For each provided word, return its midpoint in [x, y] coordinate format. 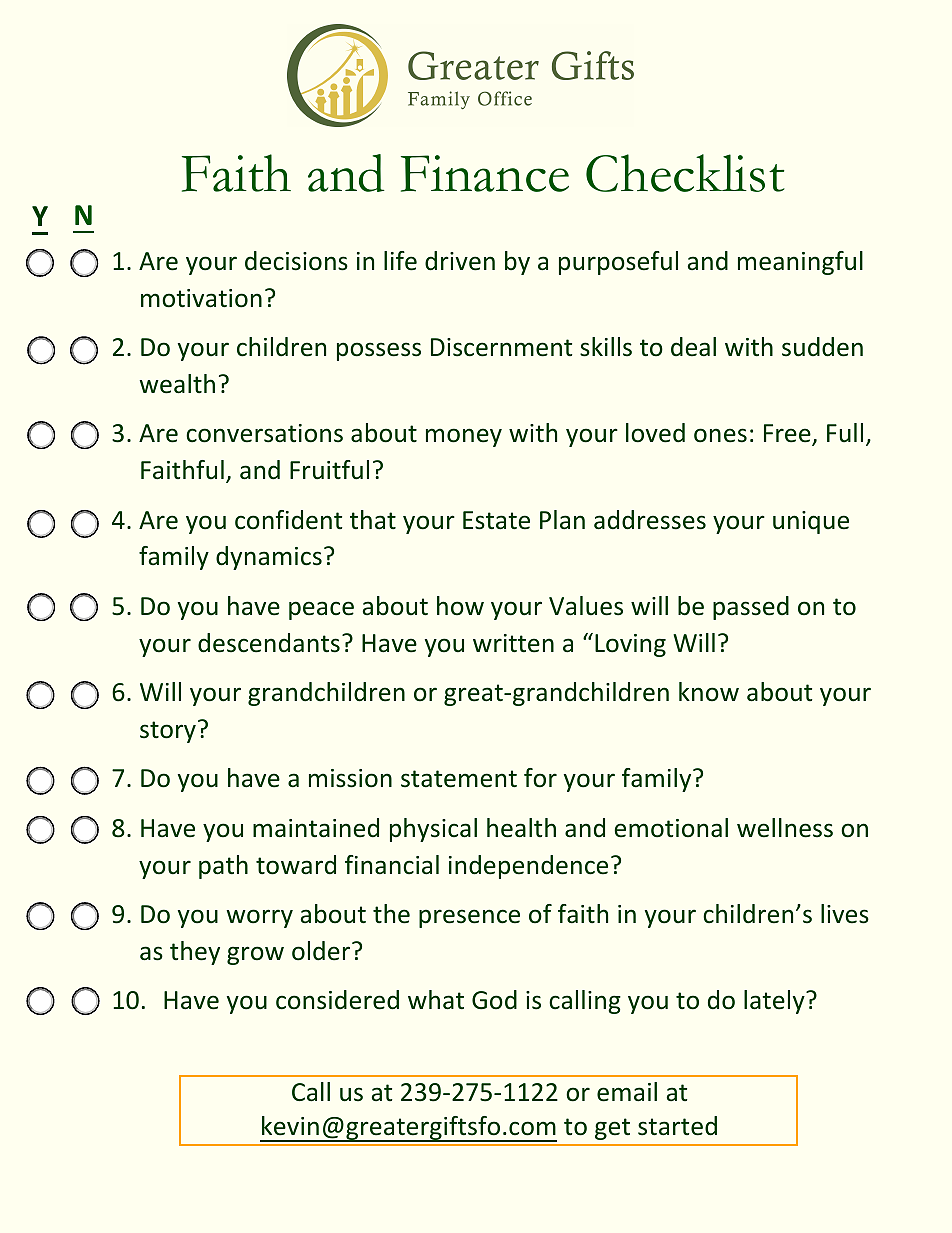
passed [751, 608]
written [513, 643]
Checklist [685, 173]
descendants [269, 643]
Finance [485, 173]
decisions [296, 261]
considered [337, 1000]
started [677, 1126]
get [612, 1129]
